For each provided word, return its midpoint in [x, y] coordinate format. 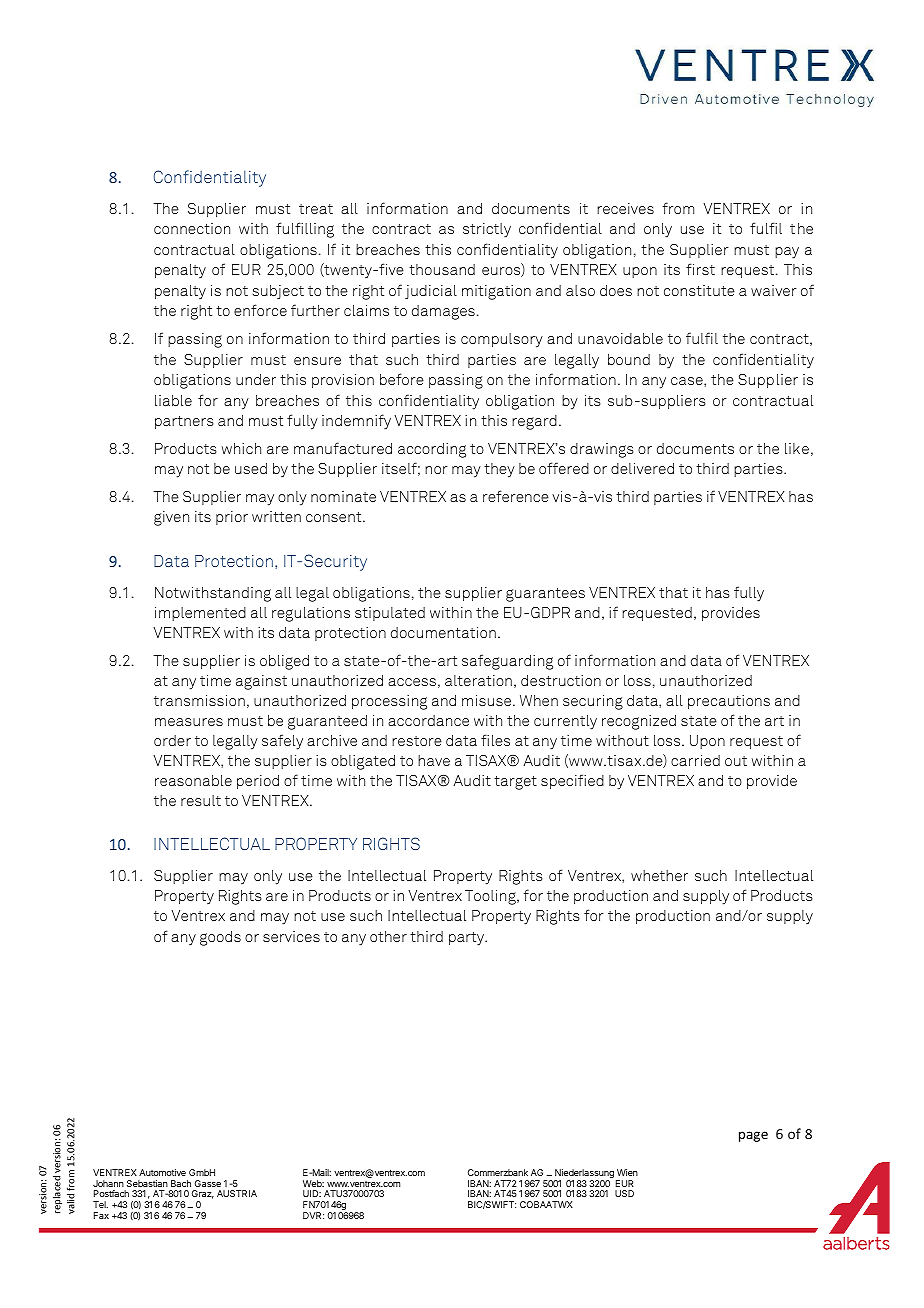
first [700, 269]
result [201, 800]
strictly [487, 230]
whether [659, 875]
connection [192, 228]
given [171, 518]
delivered [642, 468]
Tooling [491, 897]
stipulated [390, 614]
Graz [203, 1194]
